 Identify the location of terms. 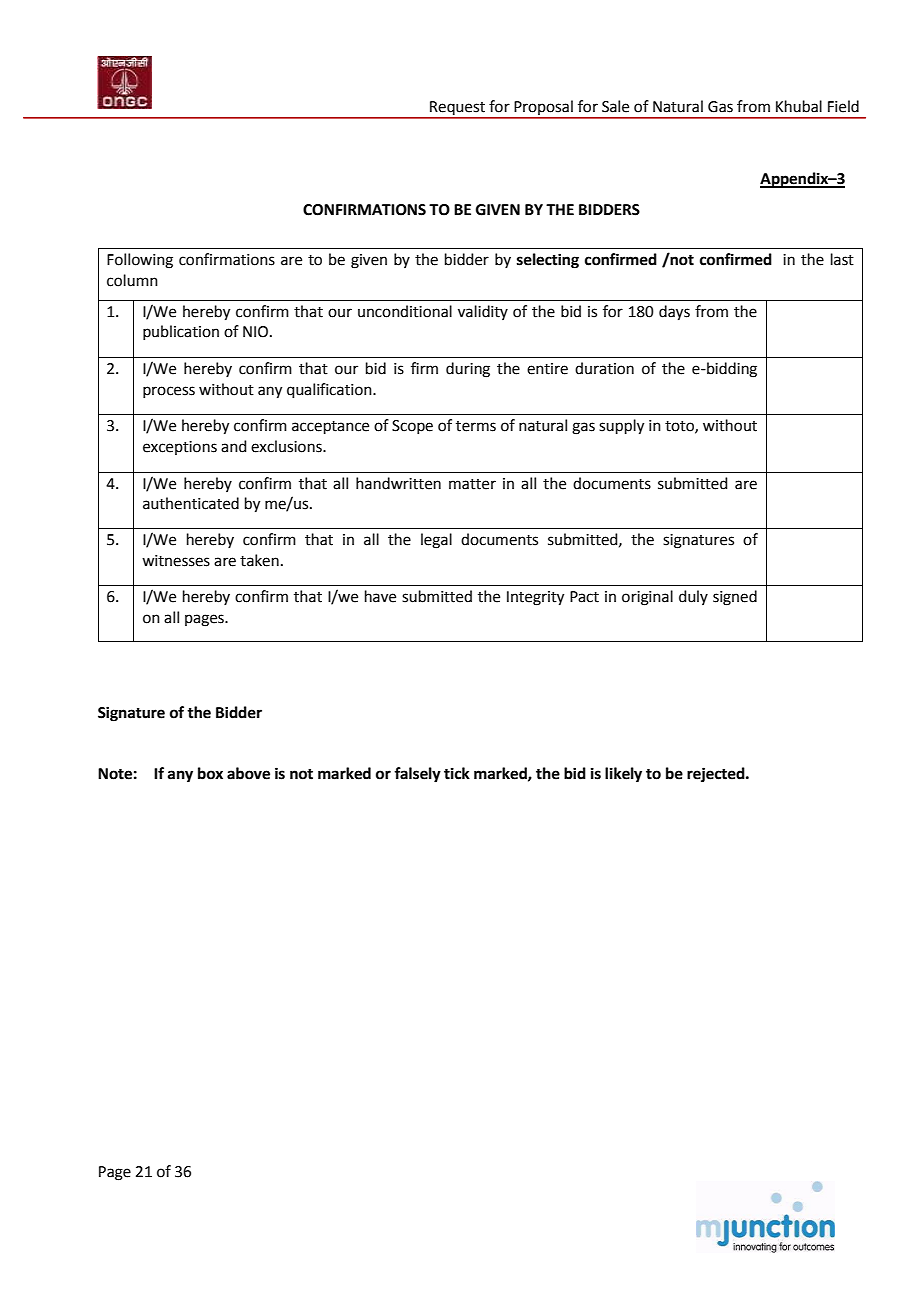
(476, 426).
